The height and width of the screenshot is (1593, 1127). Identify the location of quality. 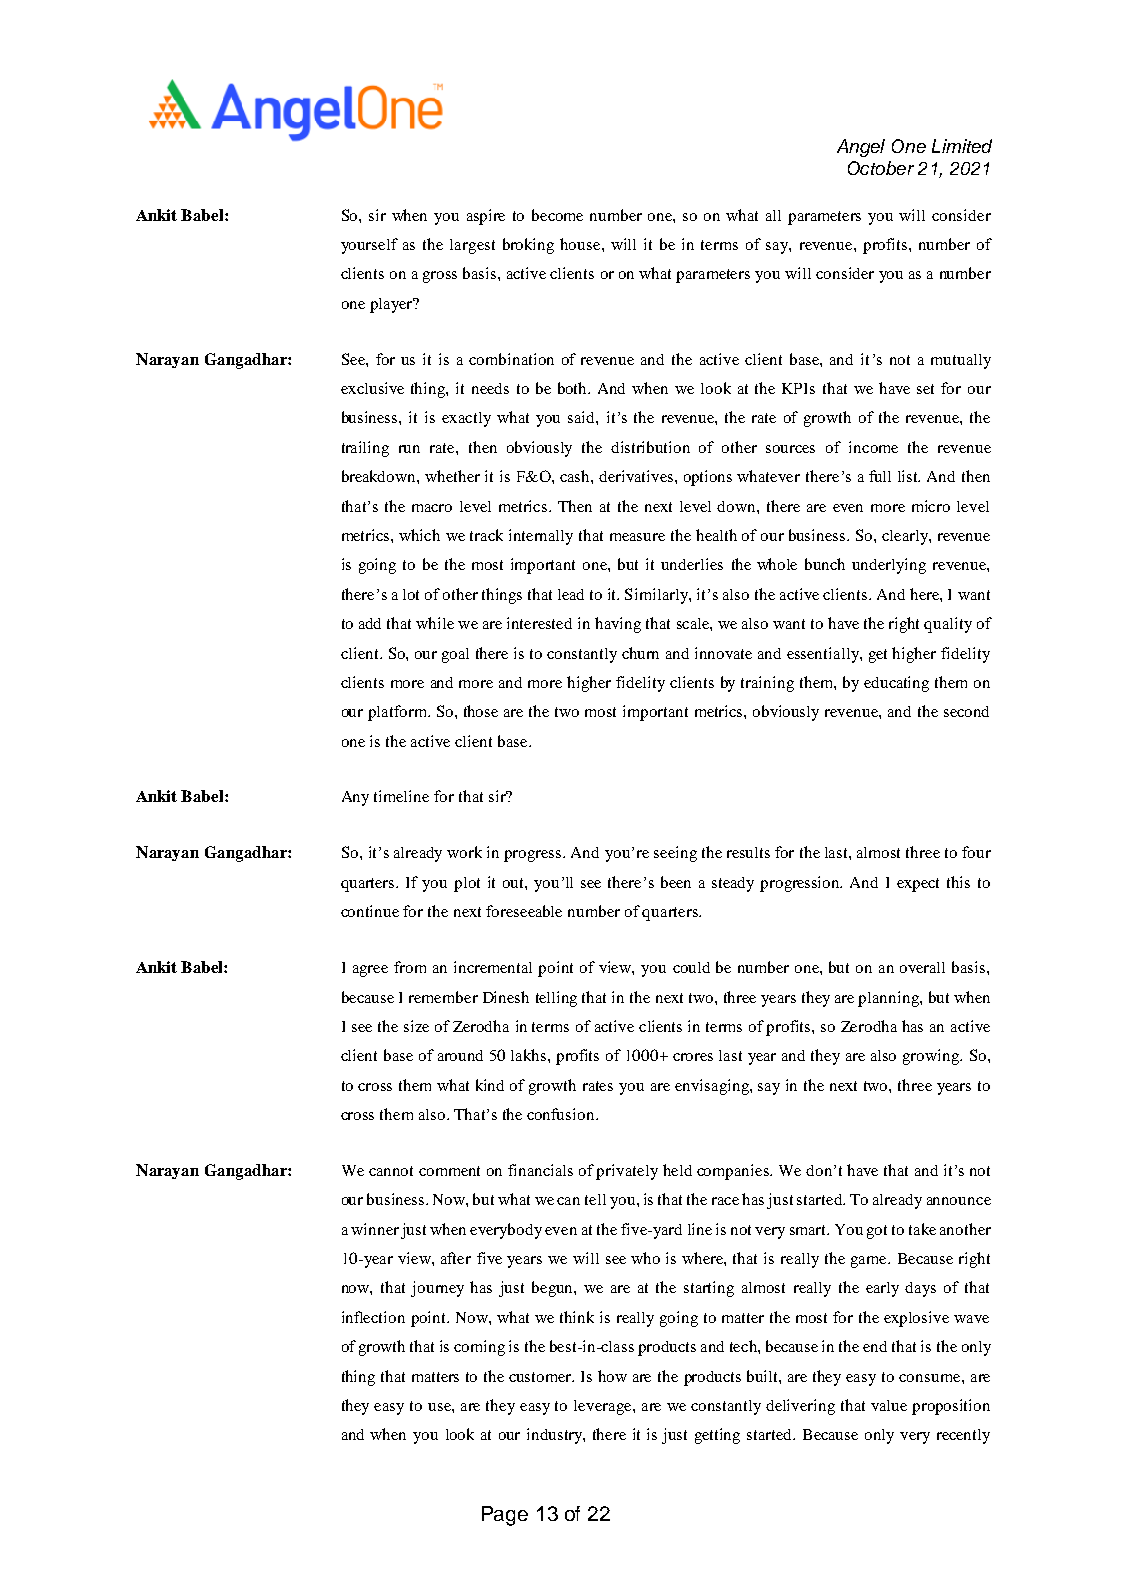
(948, 625).
